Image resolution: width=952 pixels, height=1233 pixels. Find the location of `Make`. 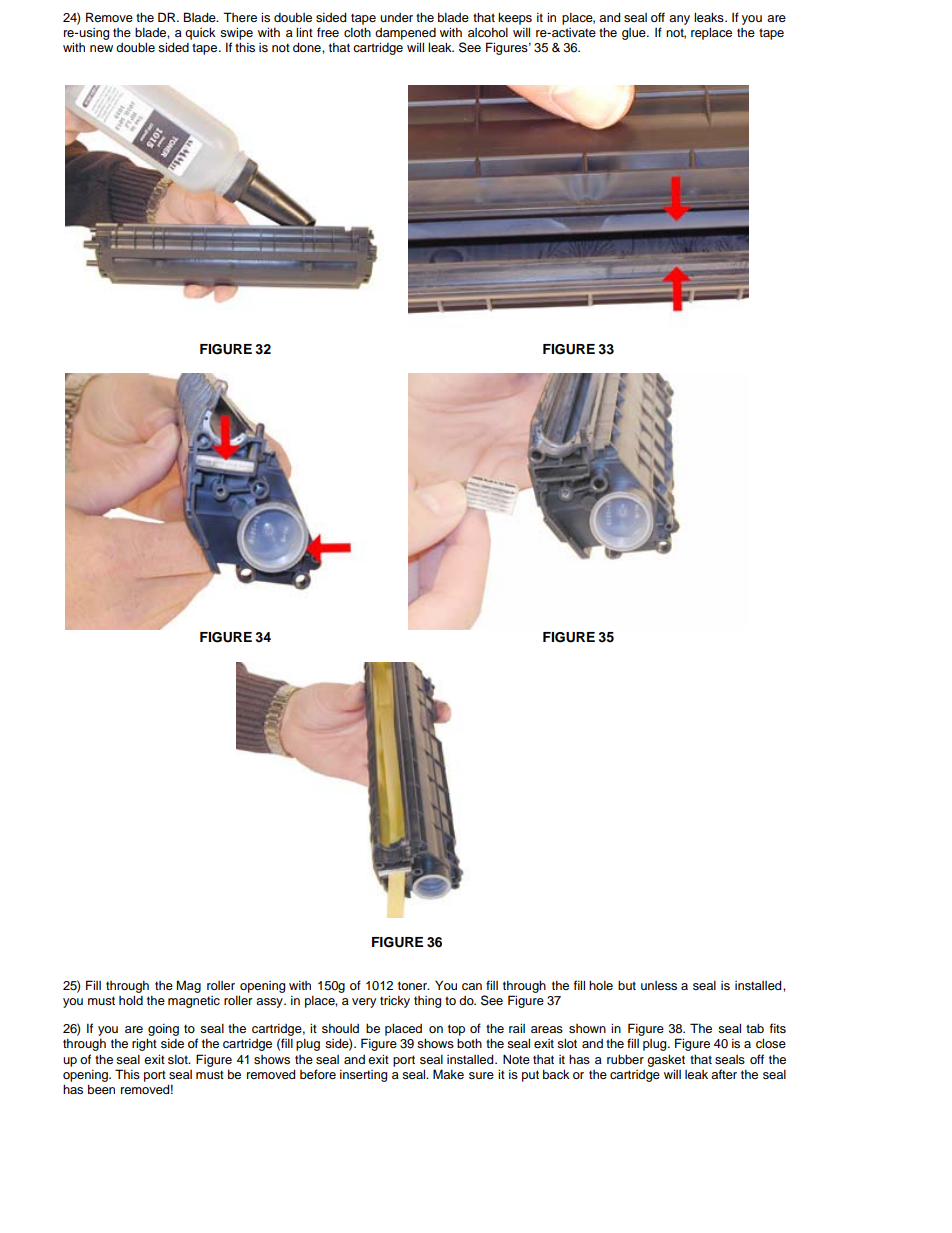

Make is located at coordinates (448, 1074).
